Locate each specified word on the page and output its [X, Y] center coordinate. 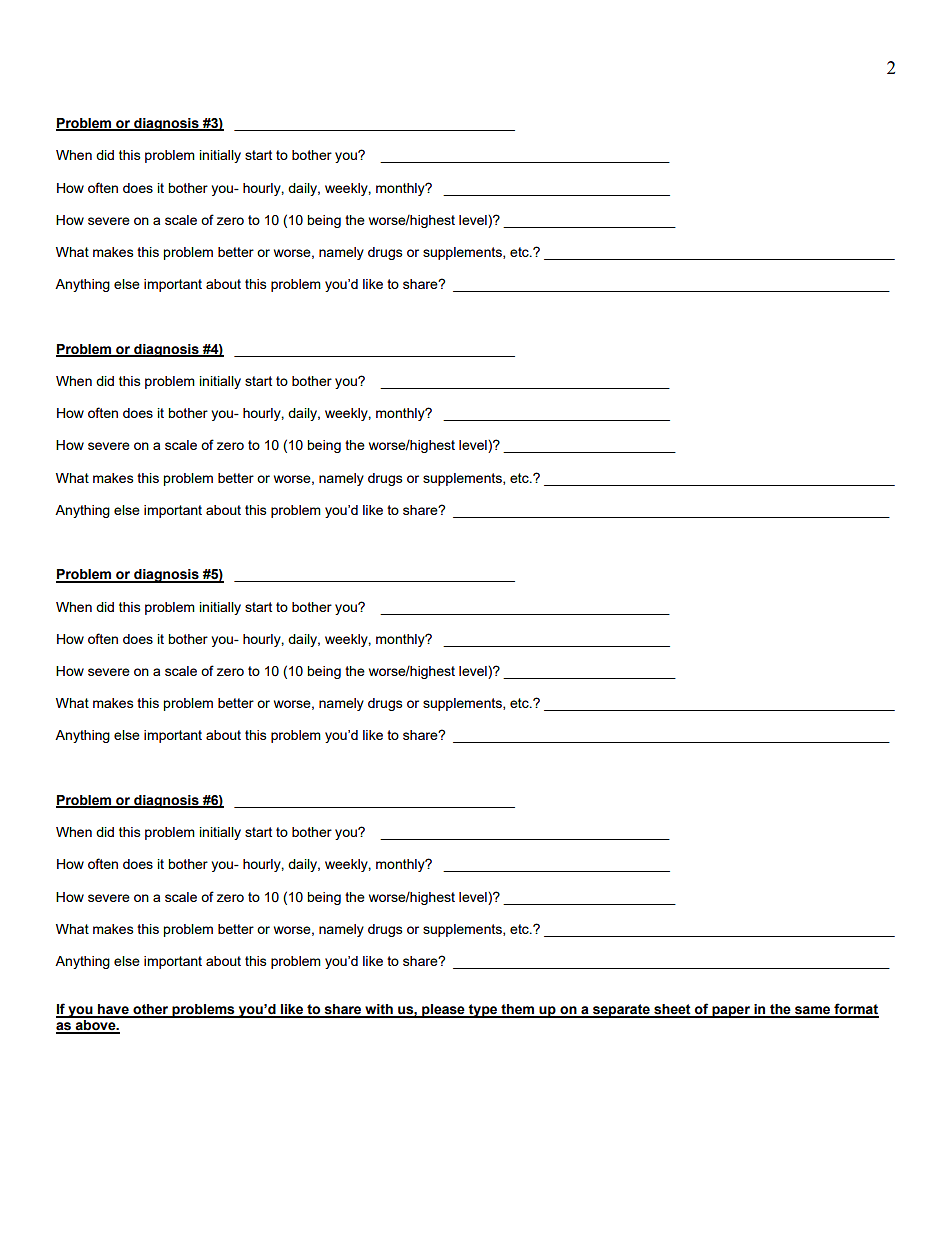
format [855, 1010]
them [518, 1010]
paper [731, 1012]
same [813, 1011]
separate [621, 1011]
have [113, 1010]
